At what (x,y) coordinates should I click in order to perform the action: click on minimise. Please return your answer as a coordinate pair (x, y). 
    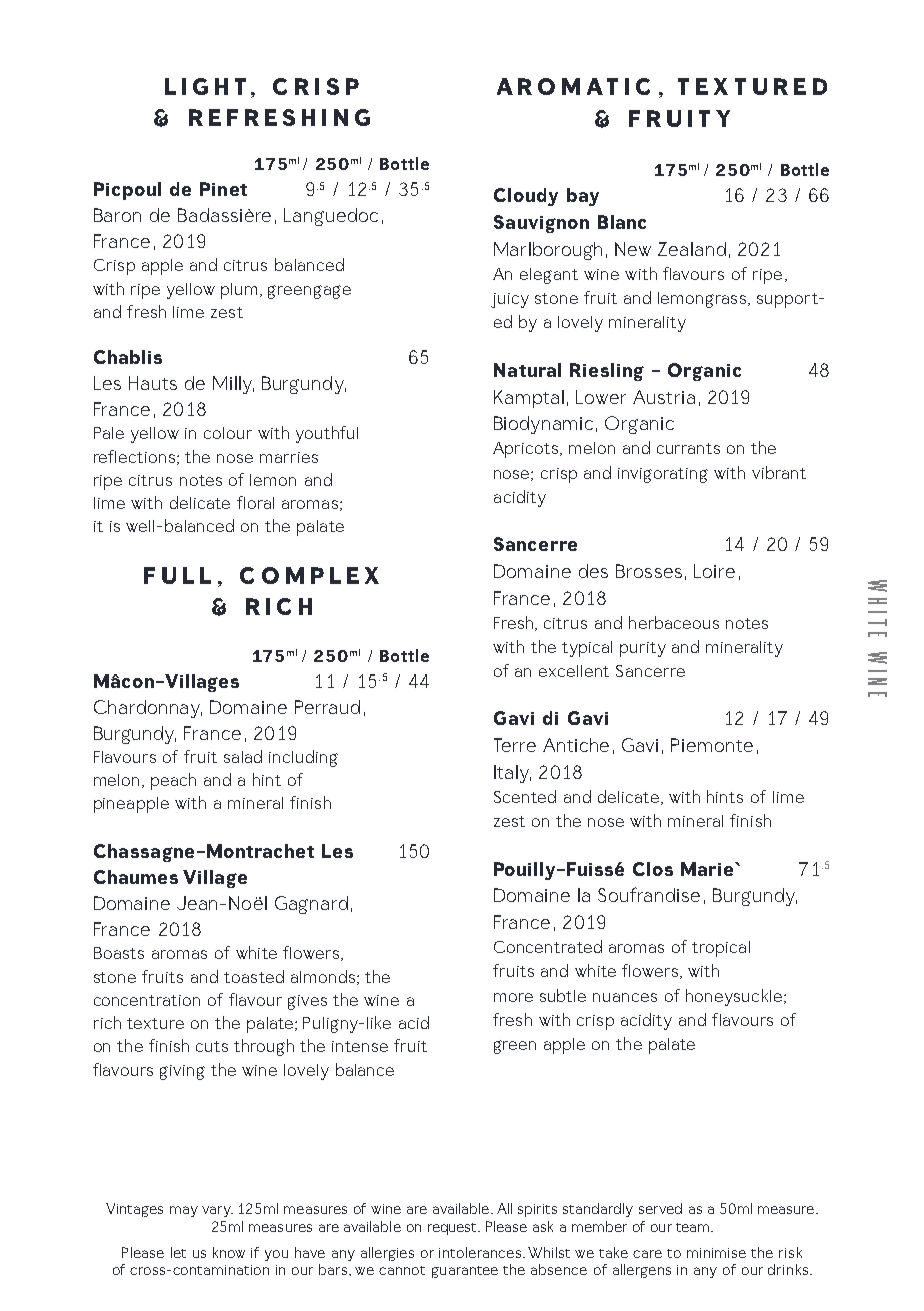
    Looking at the image, I should click on (716, 1253).
